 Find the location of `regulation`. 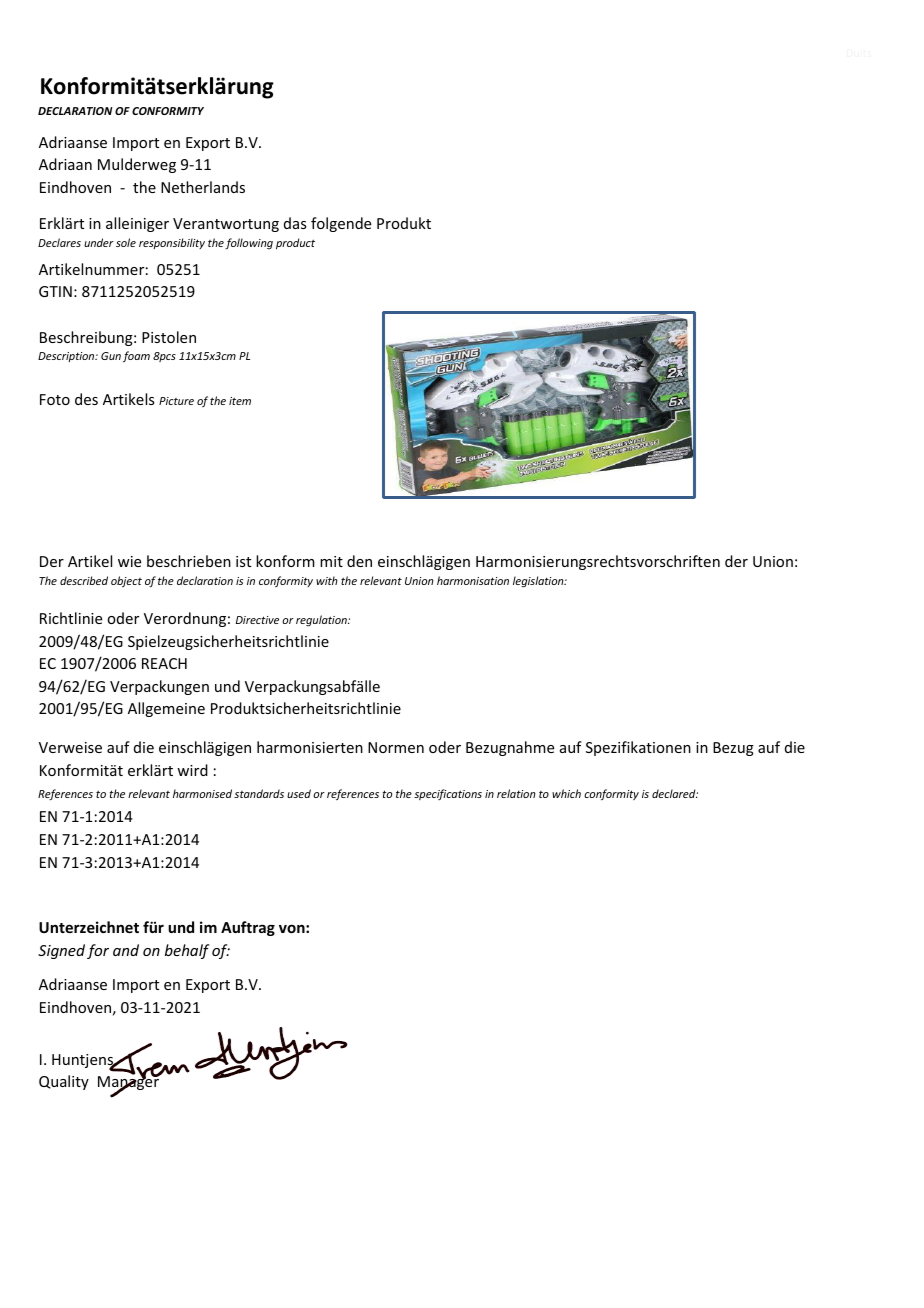

regulation is located at coordinates (322, 620).
